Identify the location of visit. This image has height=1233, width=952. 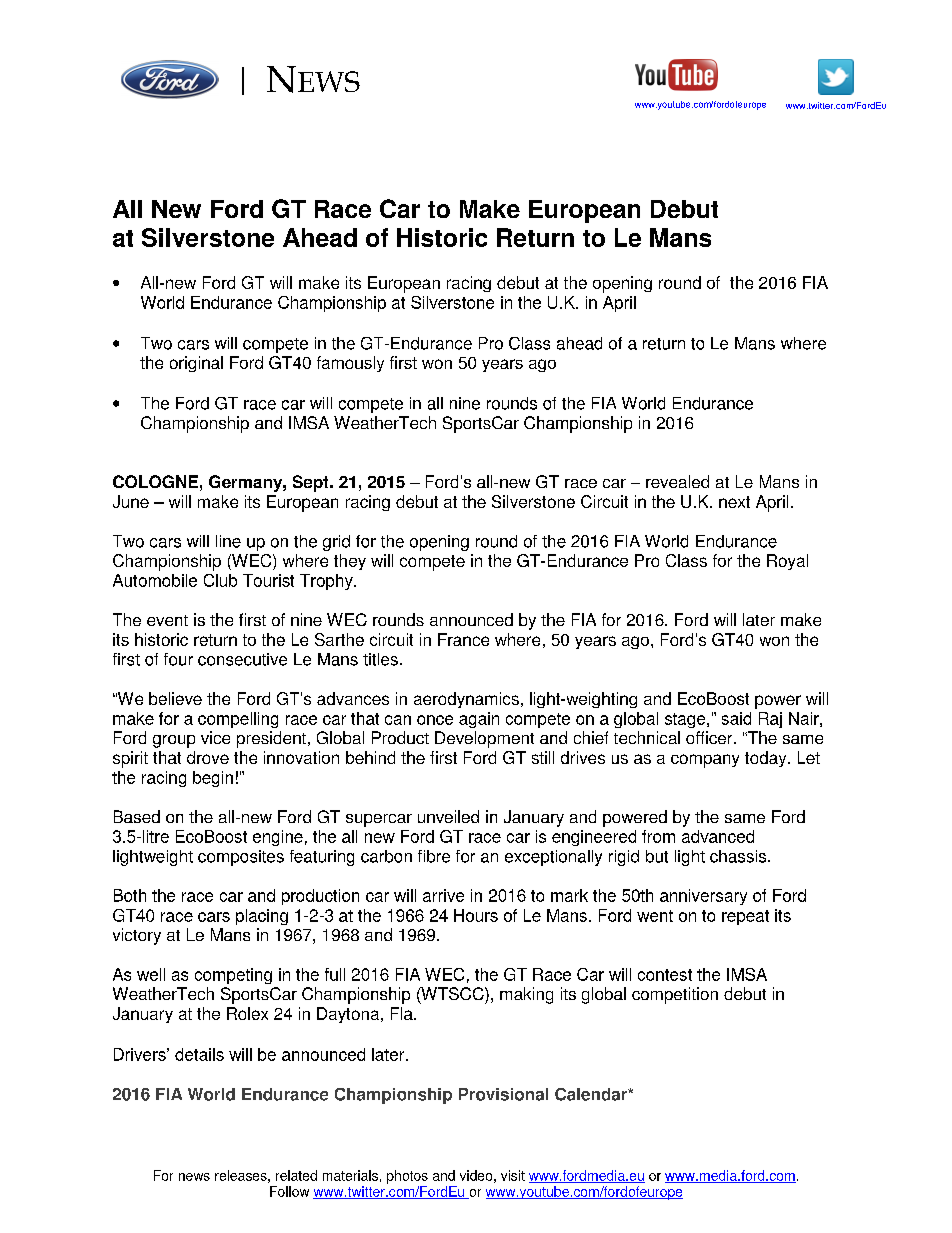
(513, 1175).
